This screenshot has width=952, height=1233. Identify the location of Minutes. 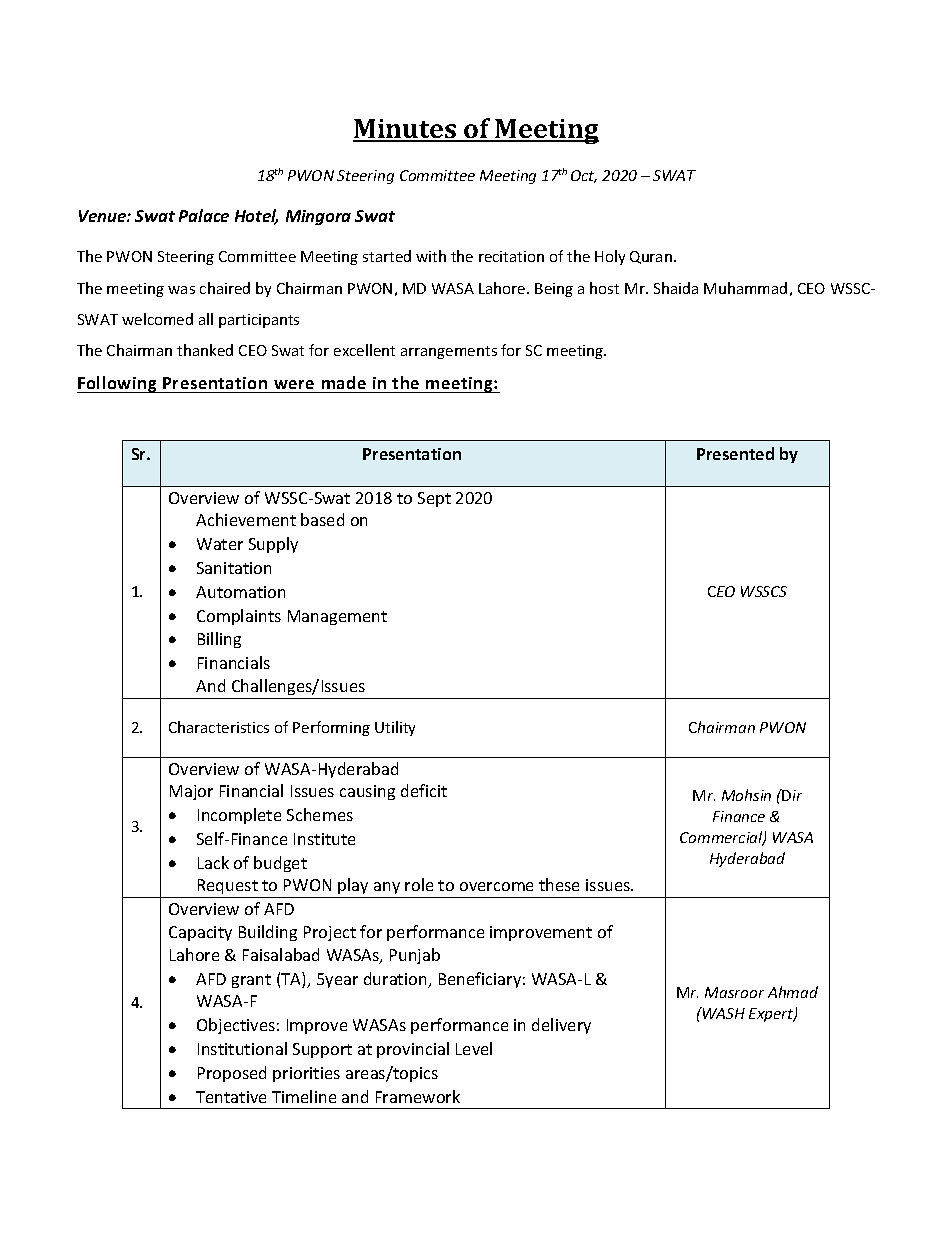
(406, 130).
